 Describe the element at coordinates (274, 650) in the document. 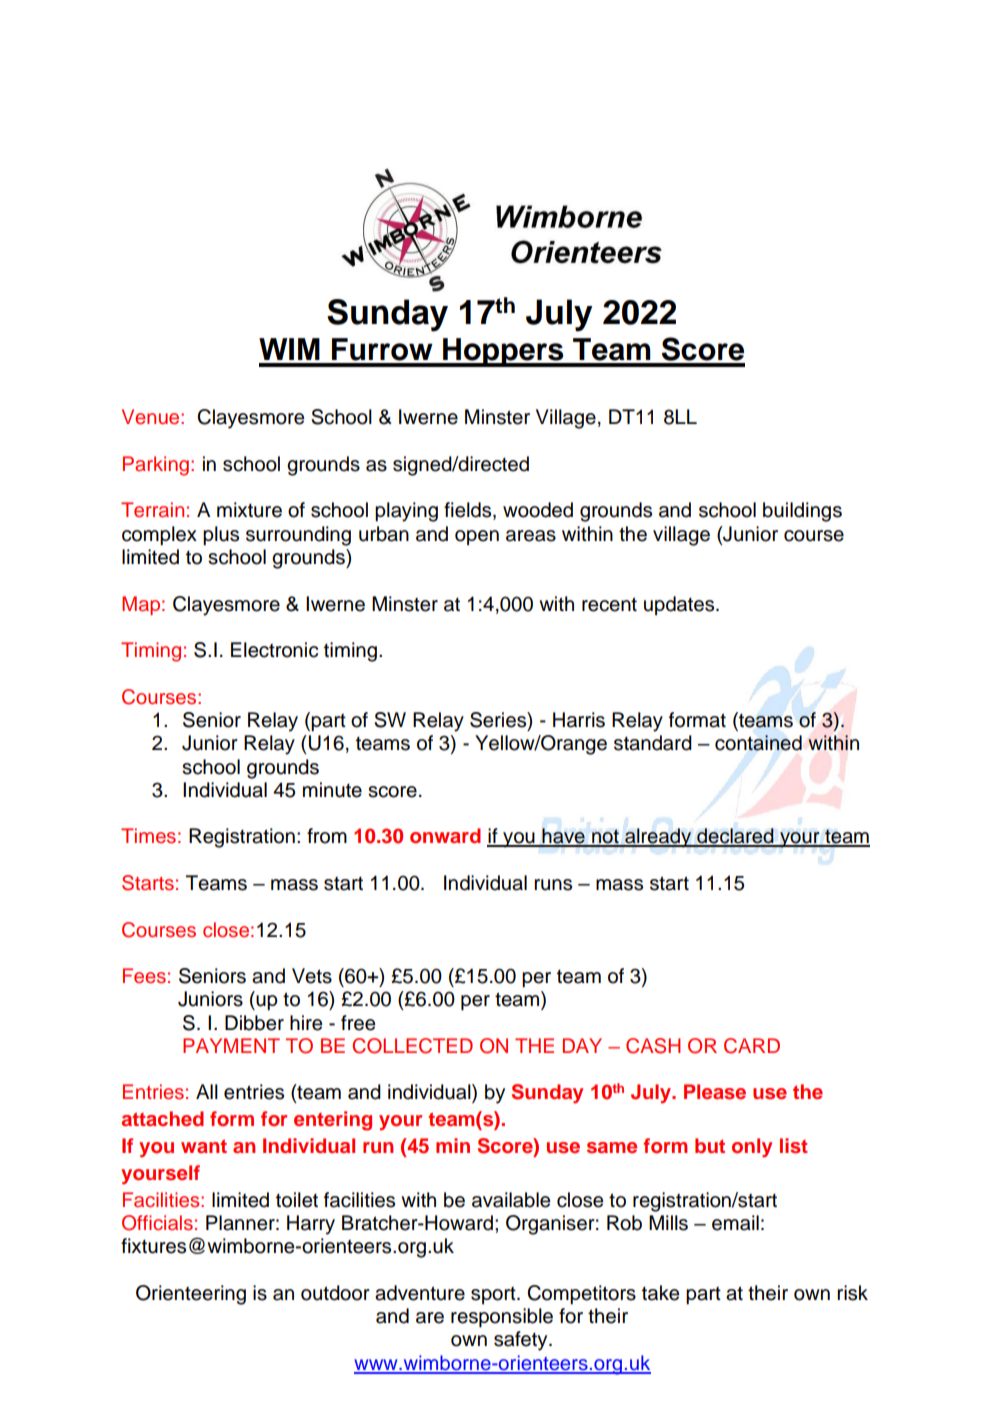

I see `Electronic` at that location.
